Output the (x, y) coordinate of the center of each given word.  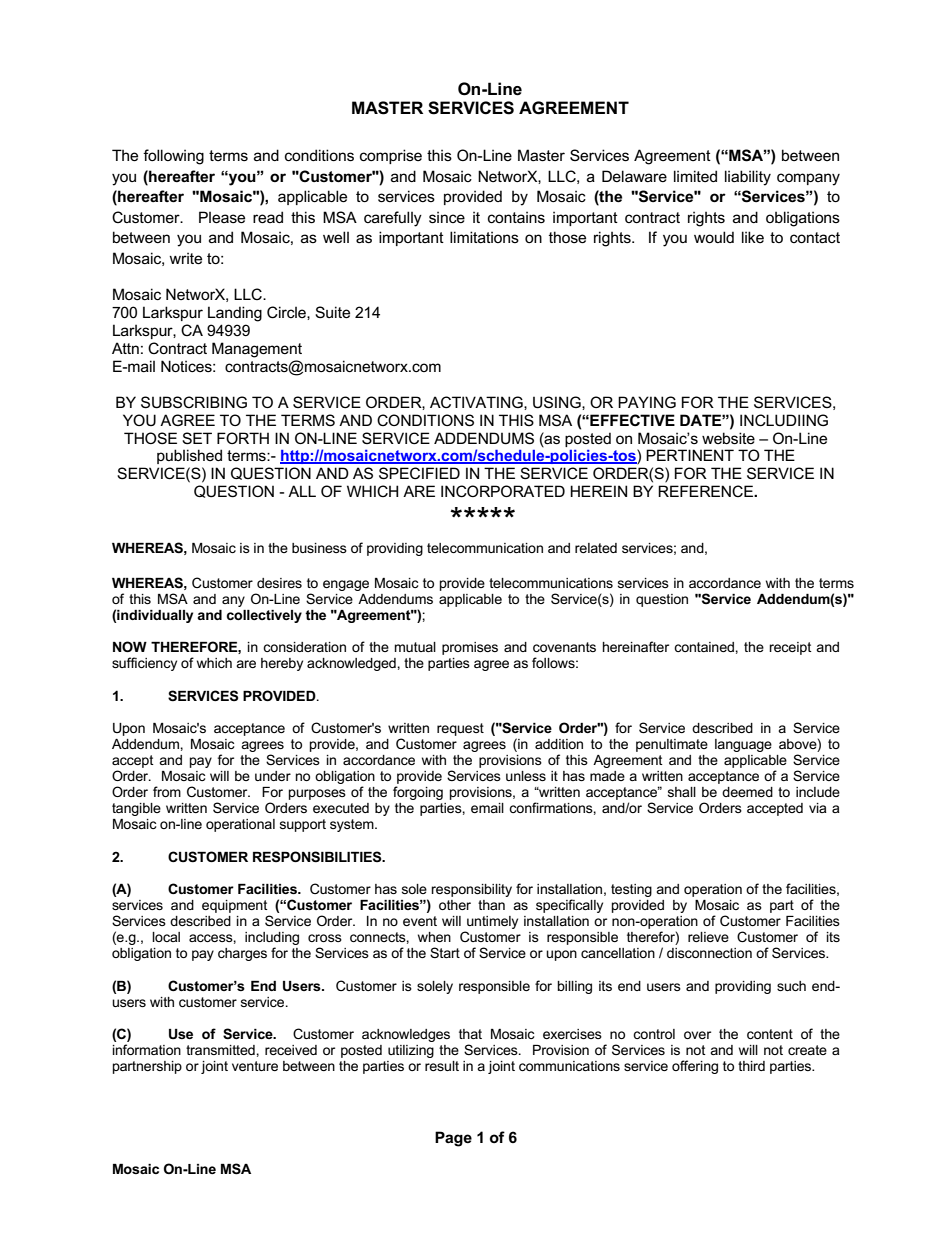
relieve (708, 937)
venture (255, 1066)
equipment (235, 906)
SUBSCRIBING (194, 402)
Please (222, 217)
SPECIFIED (419, 473)
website (728, 438)
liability (748, 178)
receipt (790, 648)
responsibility (471, 890)
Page (453, 1139)
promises (470, 648)
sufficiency (144, 664)
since (447, 217)
